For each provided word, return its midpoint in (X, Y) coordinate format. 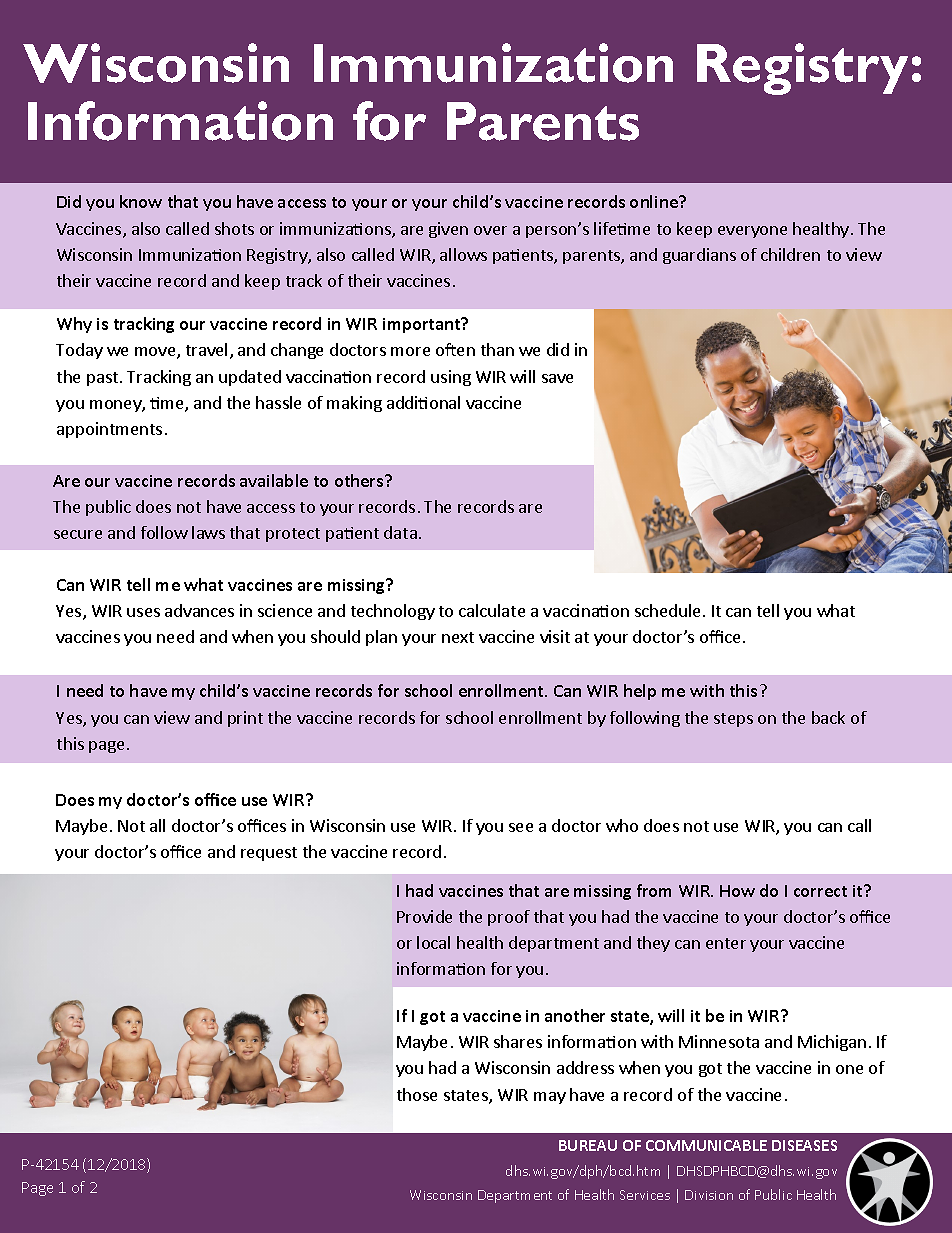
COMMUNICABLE (706, 1145)
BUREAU (588, 1145)
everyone (752, 232)
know (141, 201)
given (448, 230)
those (417, 1094)
